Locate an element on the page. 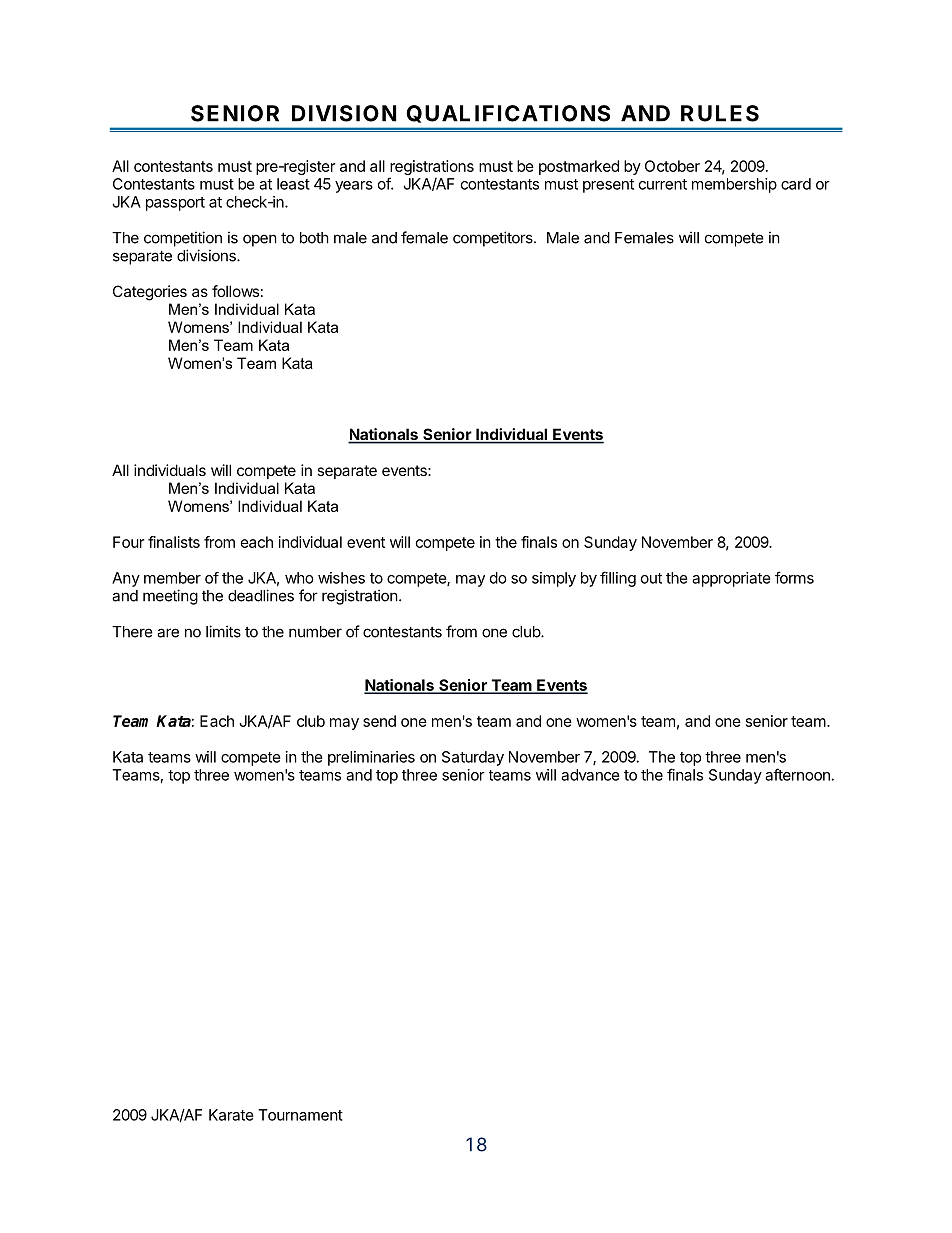 This document has height=1233, width=952. preliminaries is located at coordinates (371, 758).
